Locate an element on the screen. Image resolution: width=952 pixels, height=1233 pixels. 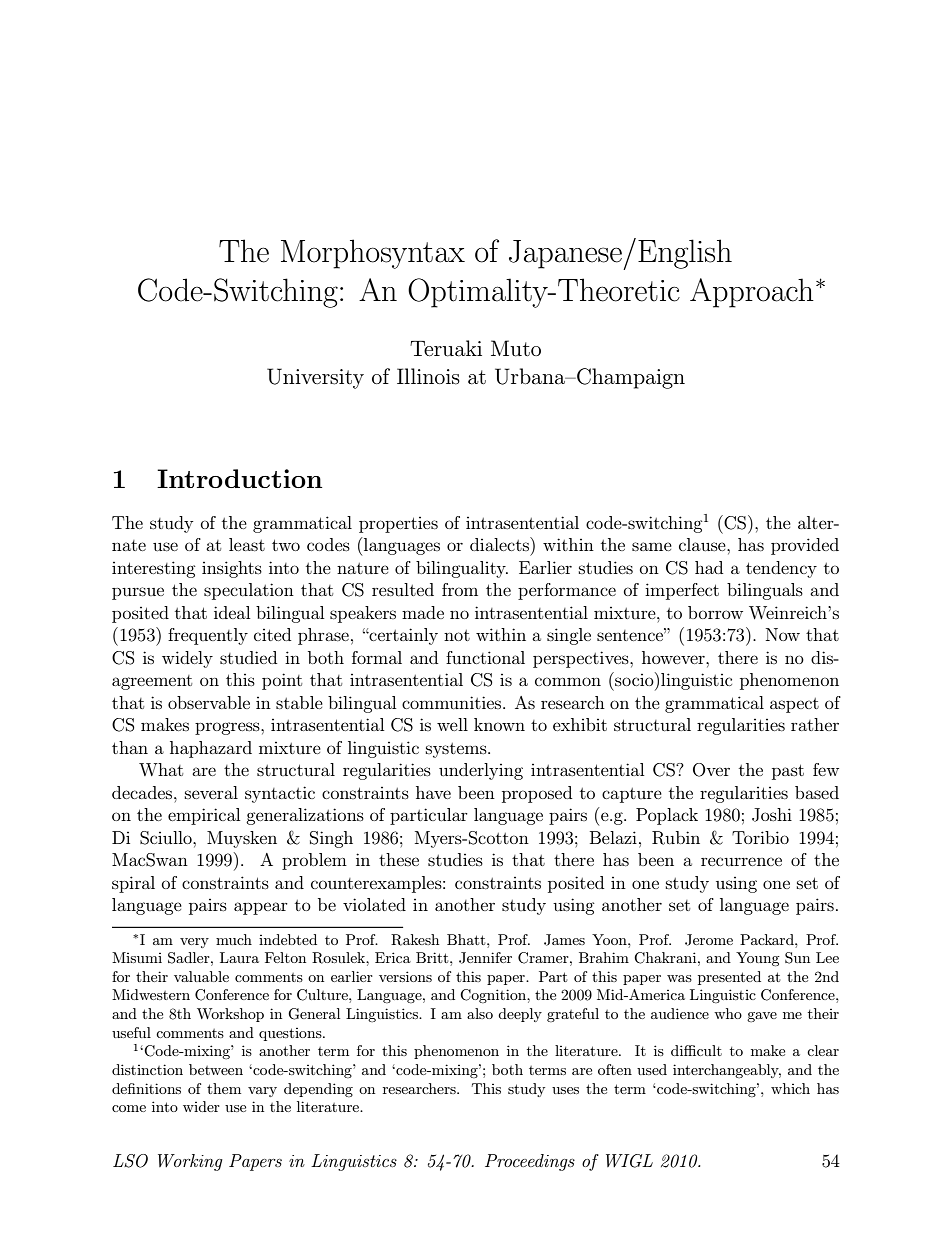
Muto is located at coordinates (516, 348).
